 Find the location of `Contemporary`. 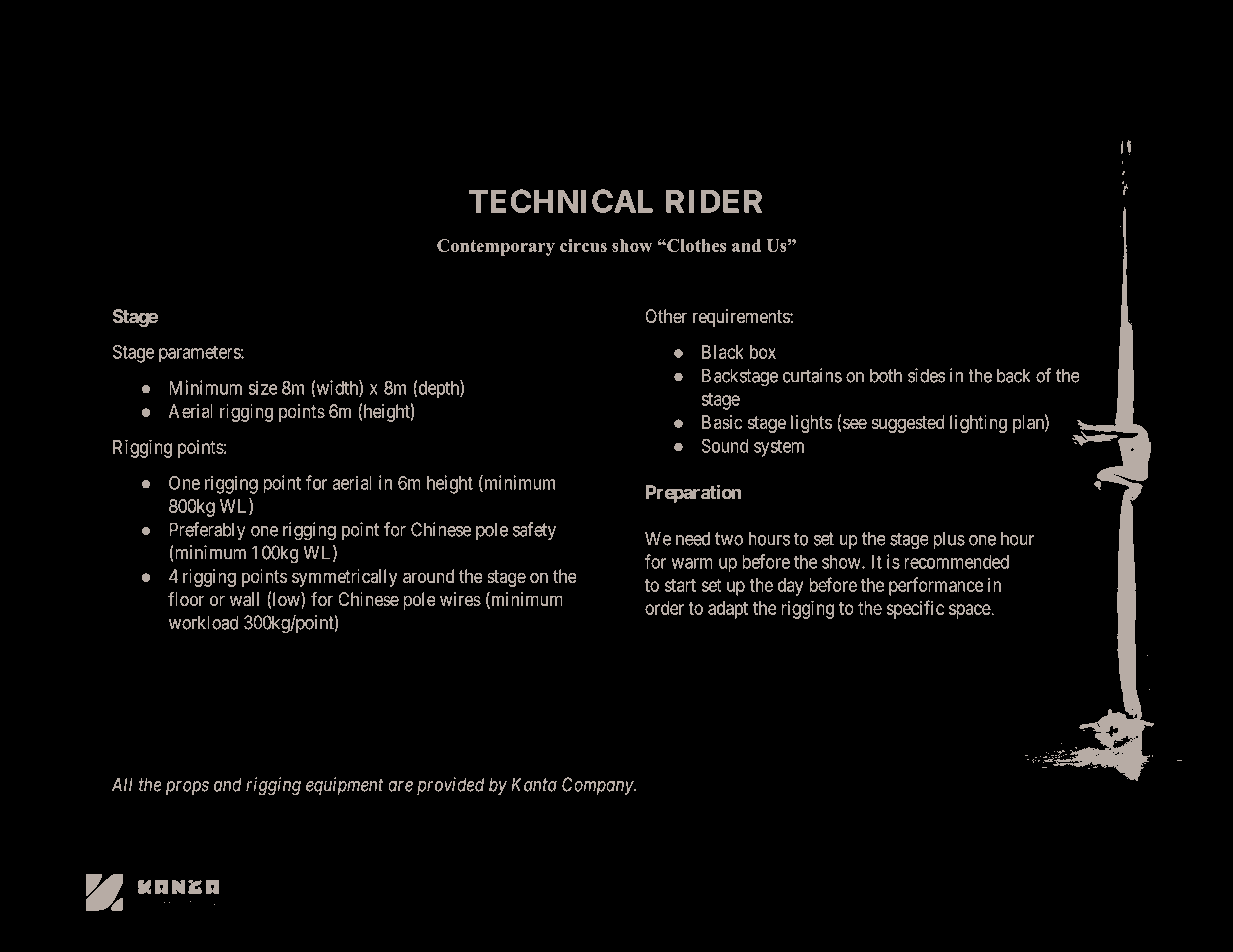

Contemporary is located at coordinates (496, 247).
